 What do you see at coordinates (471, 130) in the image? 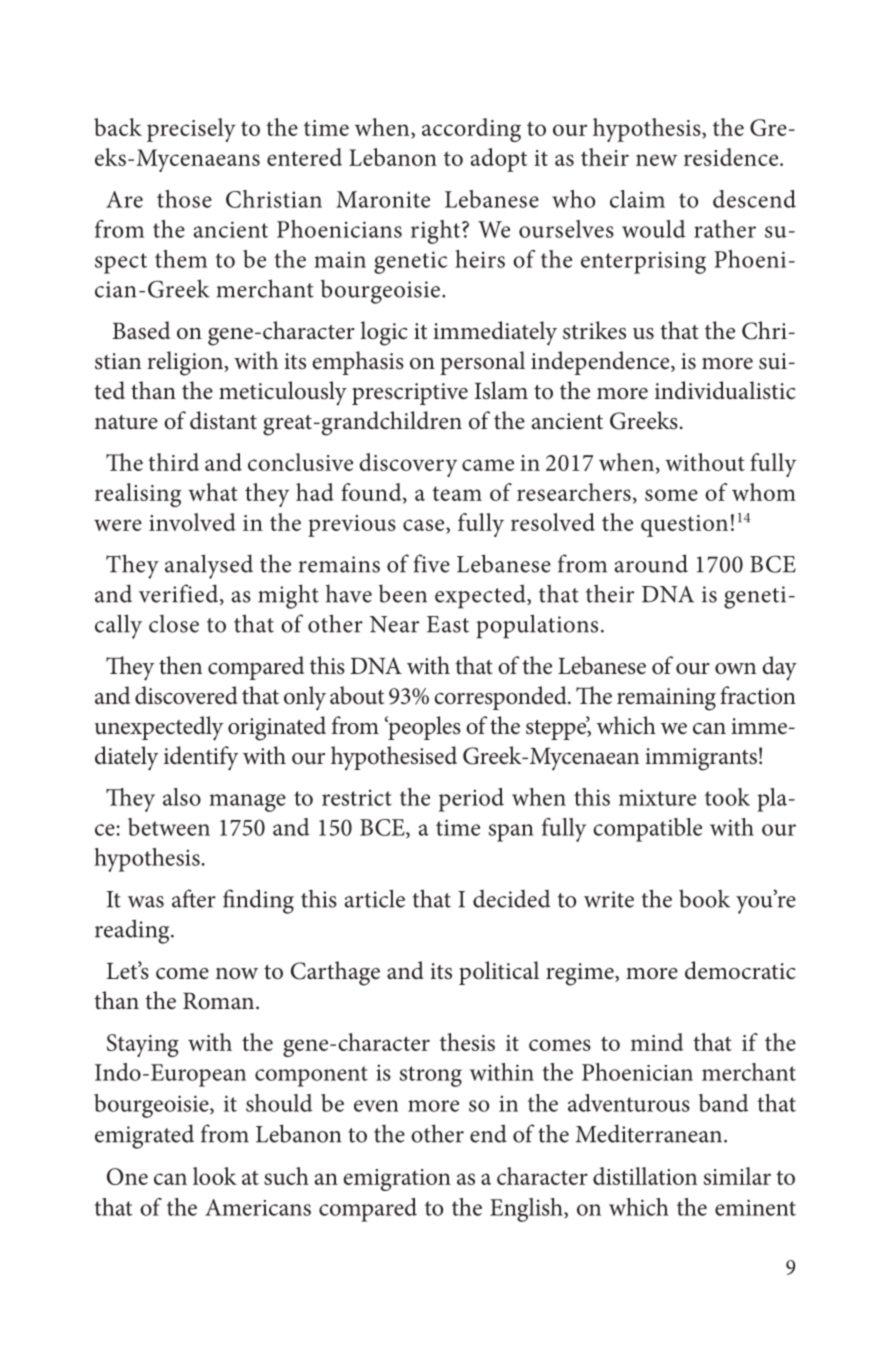
I see `according` at bounding box center [471, 130].
